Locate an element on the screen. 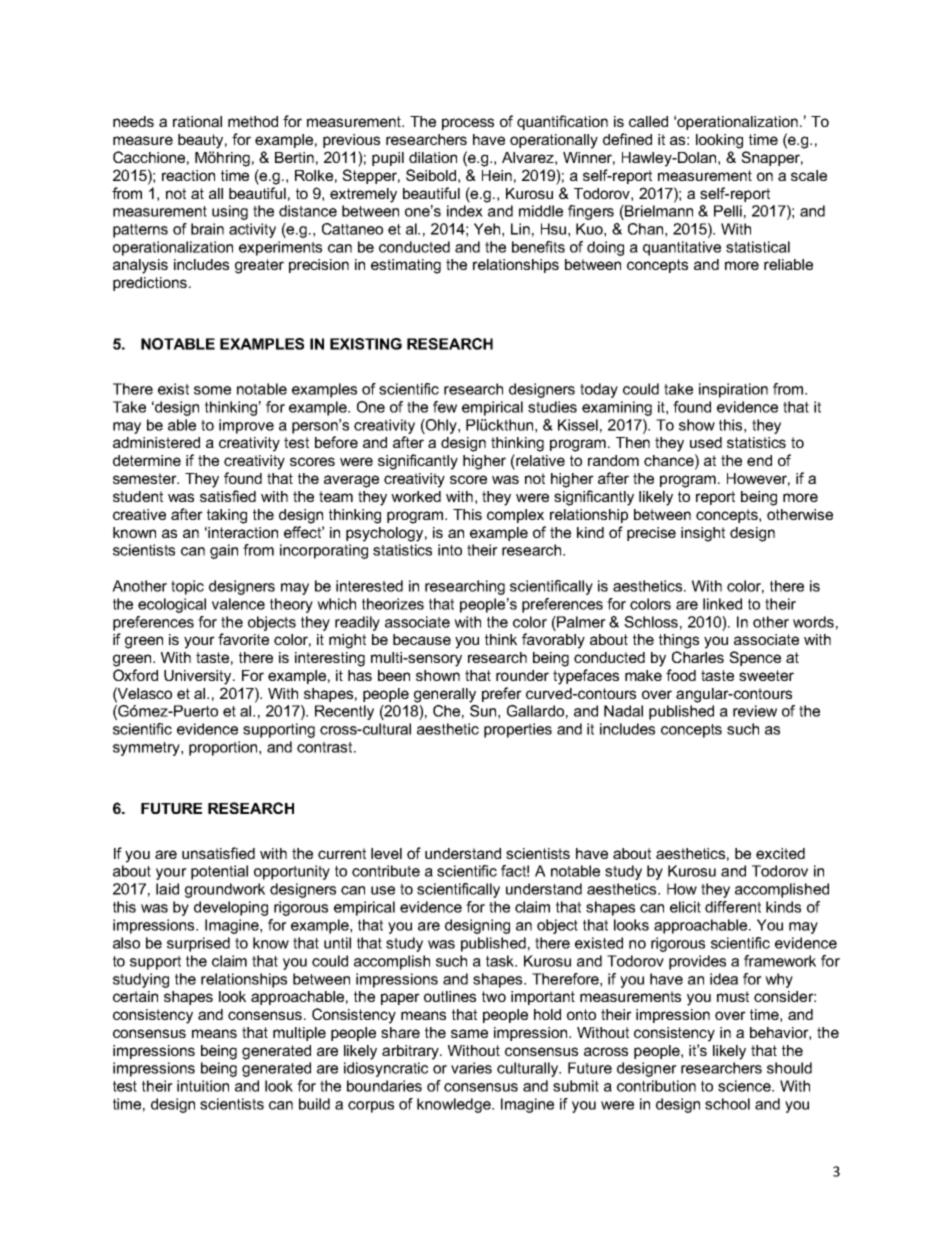  varies is located at coordinates (471, 1068).
